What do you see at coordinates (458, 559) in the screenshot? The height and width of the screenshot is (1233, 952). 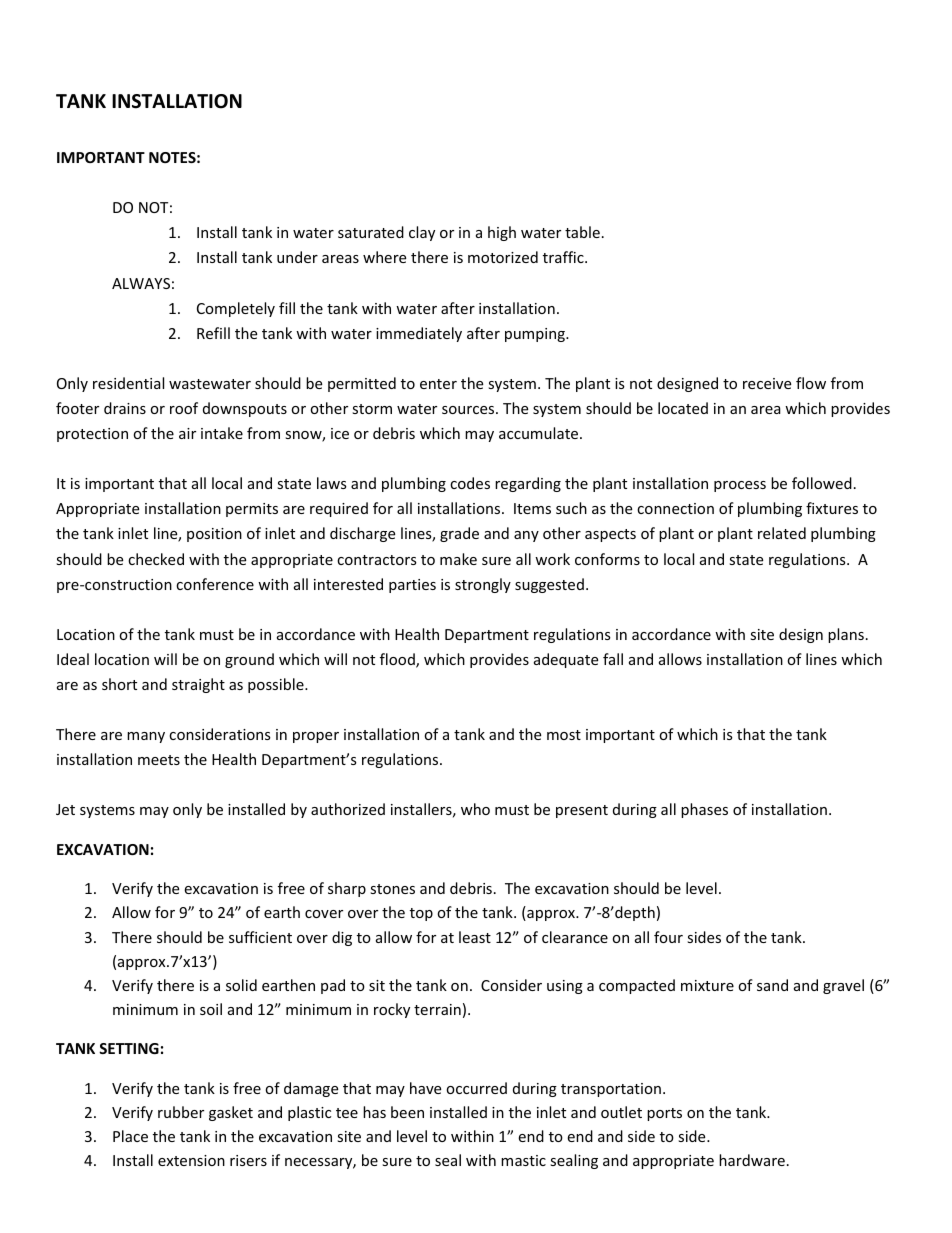 I see `make` at bounding box center [458, 559].
